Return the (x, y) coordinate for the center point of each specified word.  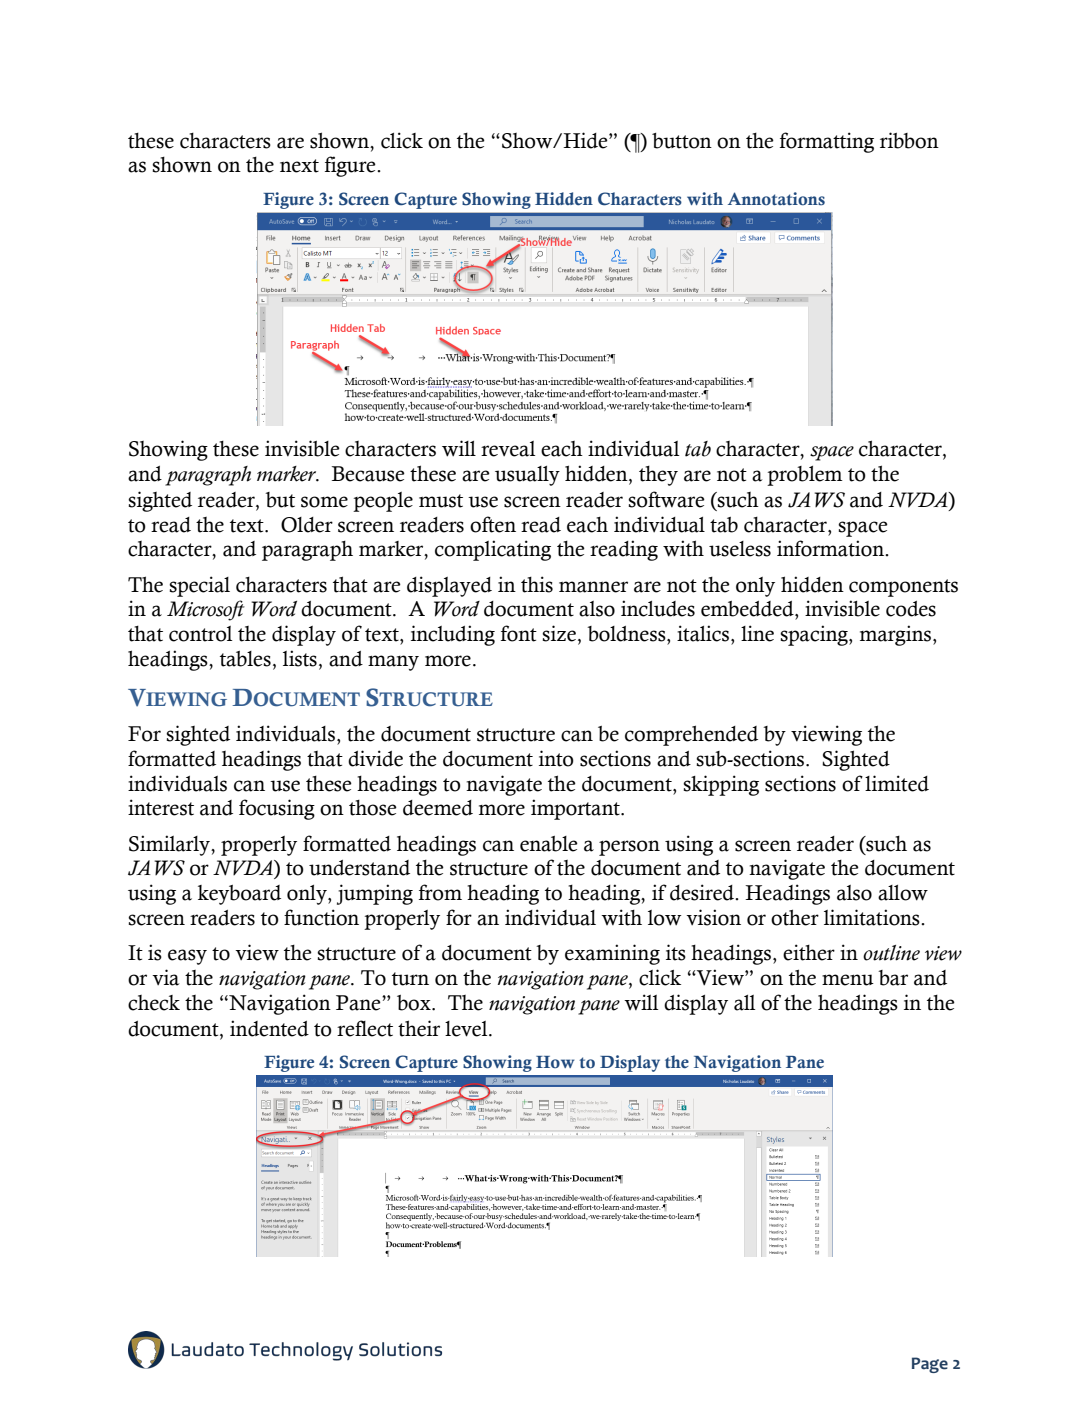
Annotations (776, 199)
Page (930, 1365)
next (299, 166)
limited (897, 783)
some (324, 502)
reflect (365, 1028)
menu (848, 980)
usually (527, 476)
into (556, 758)
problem (805, 476)
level (467, 1029)
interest (161, 807)
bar (893, 978)
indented (269, 1028)
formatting (827, 142)
